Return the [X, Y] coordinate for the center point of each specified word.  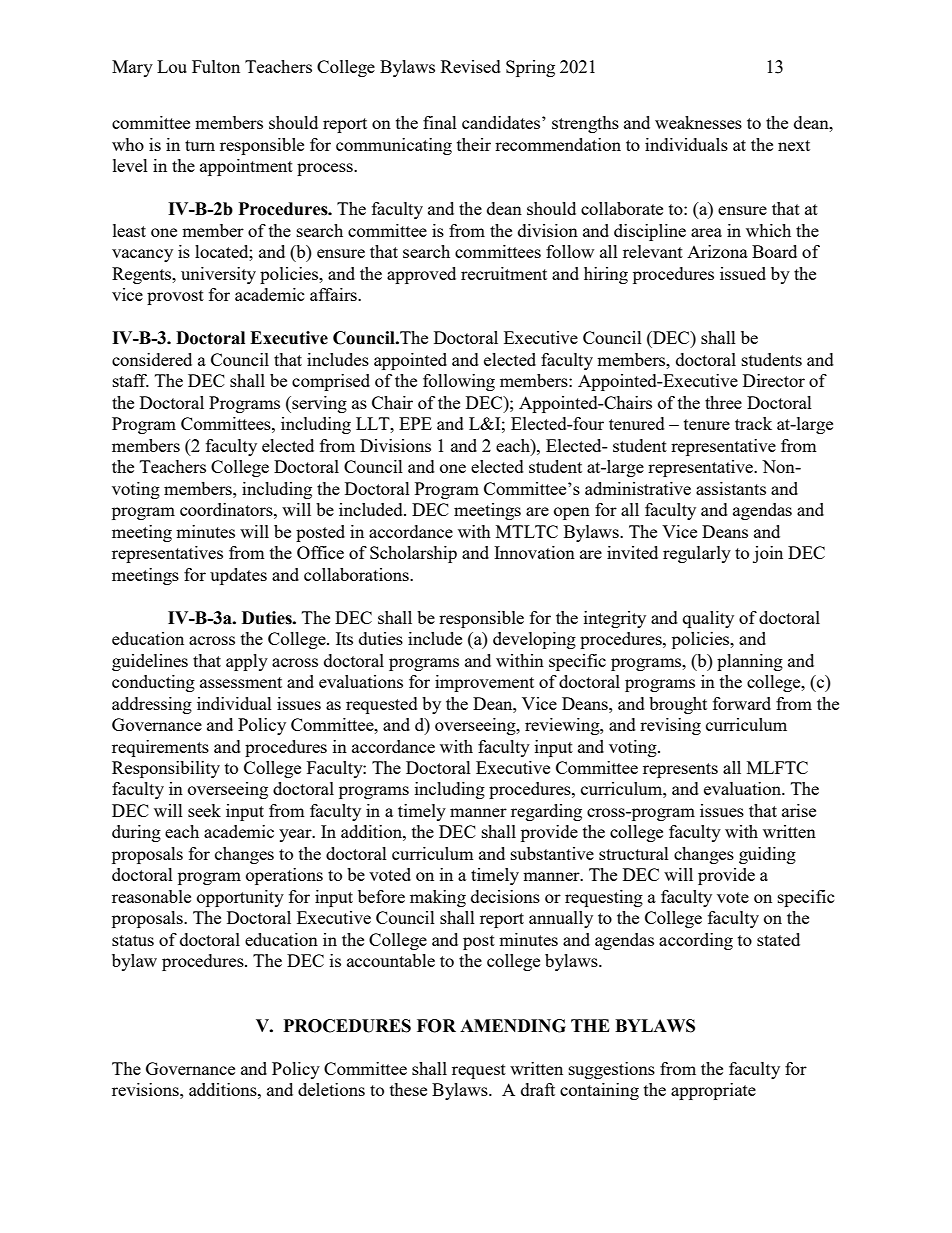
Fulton [216, 66]
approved [421, 275]
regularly [697, 554]
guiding [767, 855]
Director [774, 380]
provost [175, 297]
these [408, 1089]
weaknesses [698, 122]
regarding [546, 812]
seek [204, 810]
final [440, 122]
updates [238, 576]
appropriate [713, 1091]
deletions [331, 1089]
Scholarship [413, 554]
